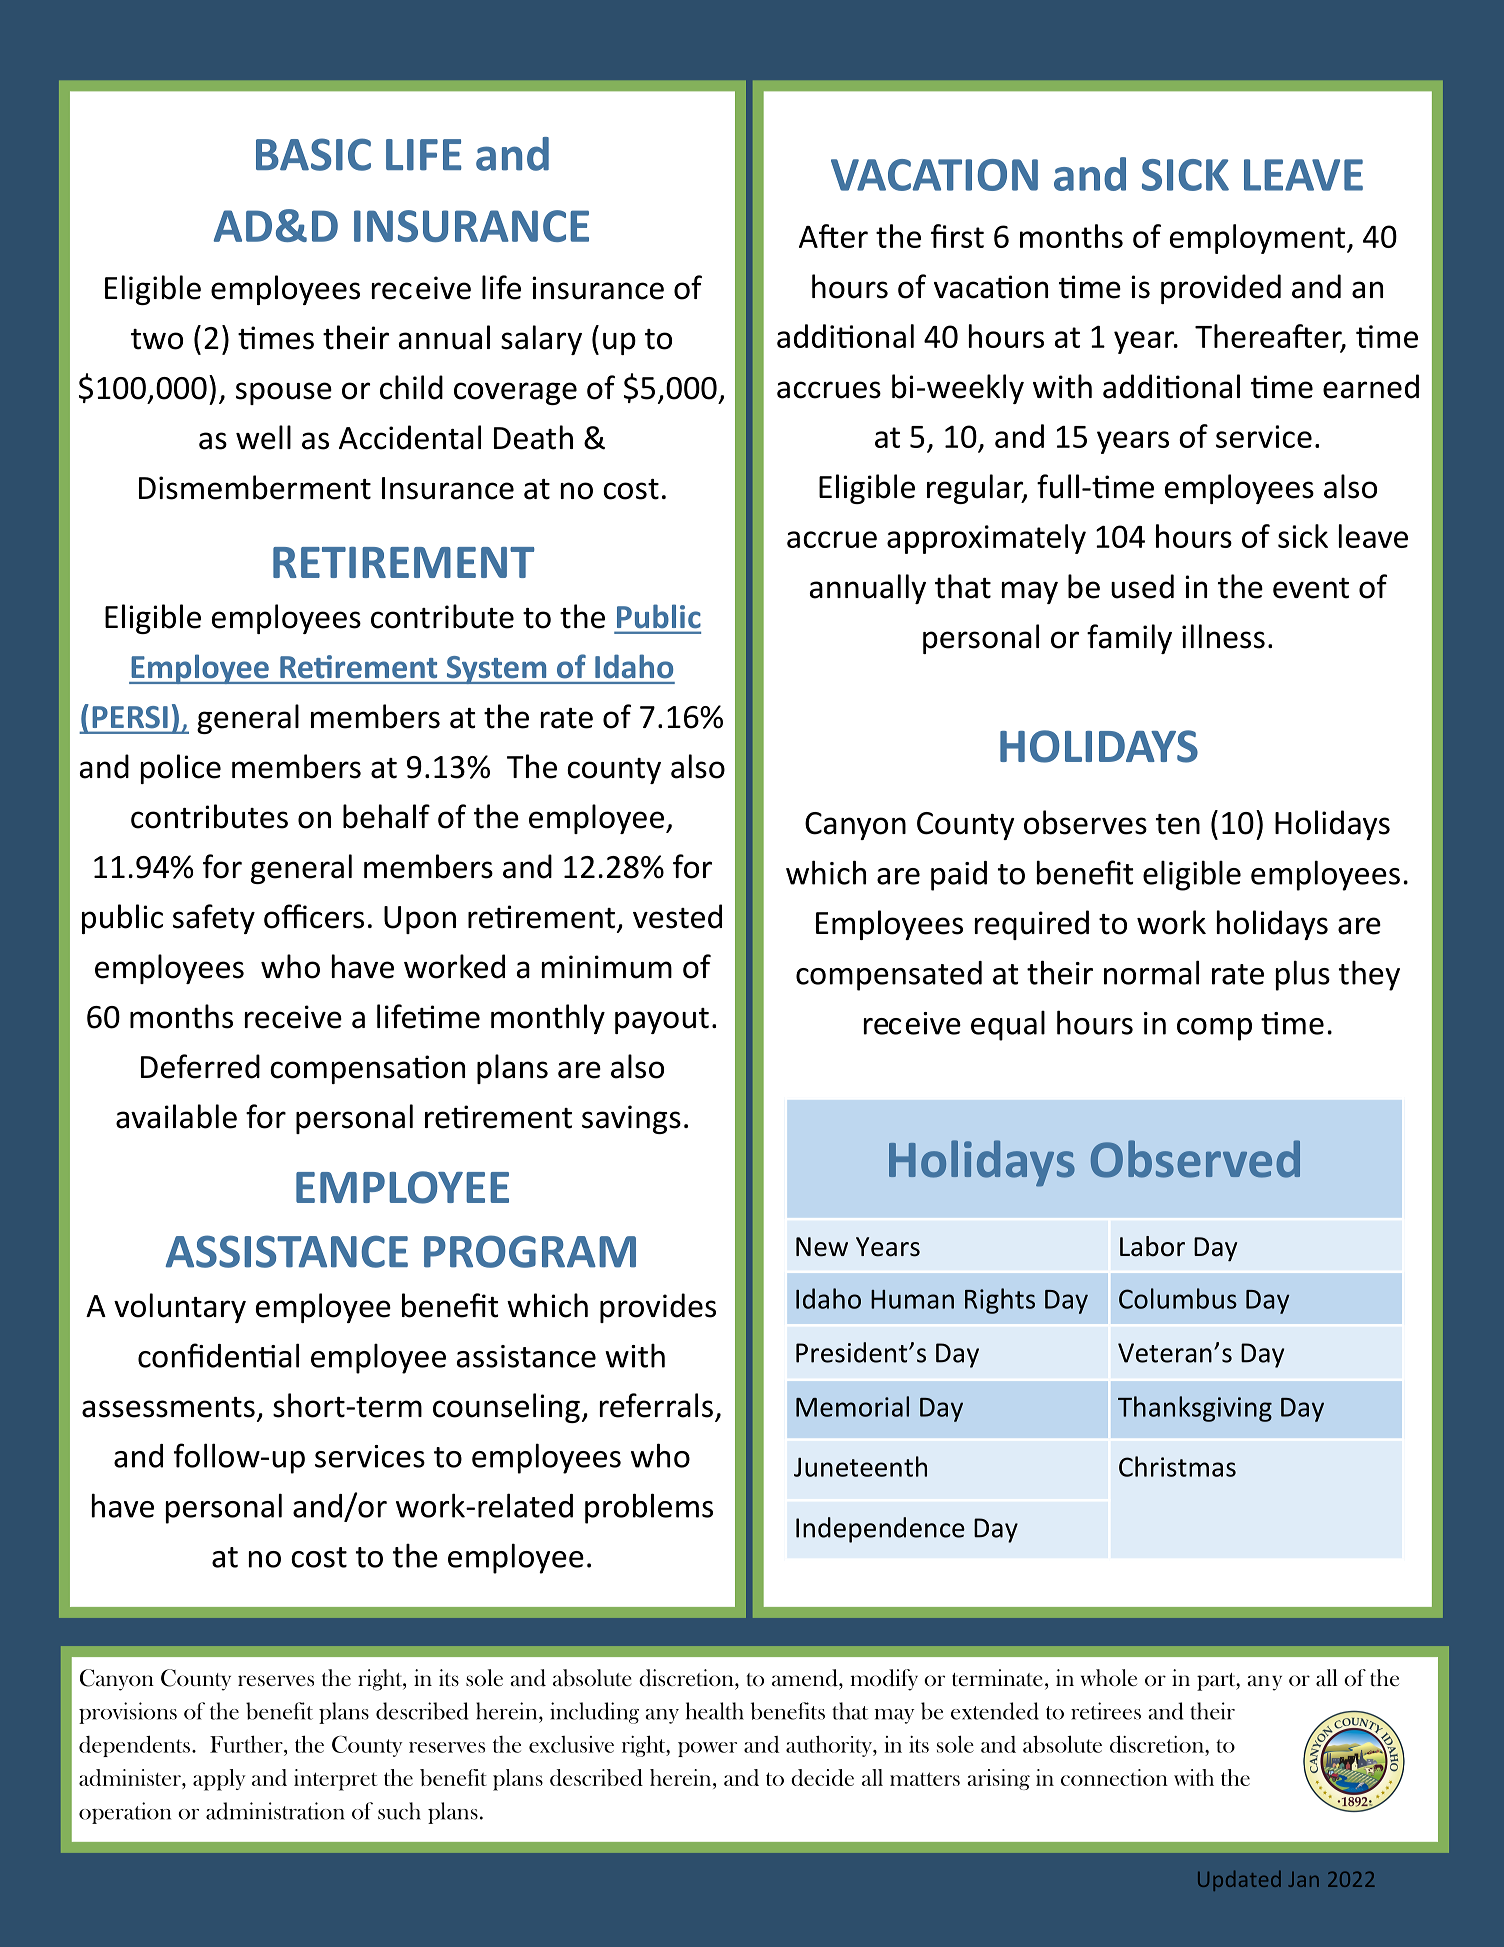  I want to click on assessments, so click(168, 1407).
